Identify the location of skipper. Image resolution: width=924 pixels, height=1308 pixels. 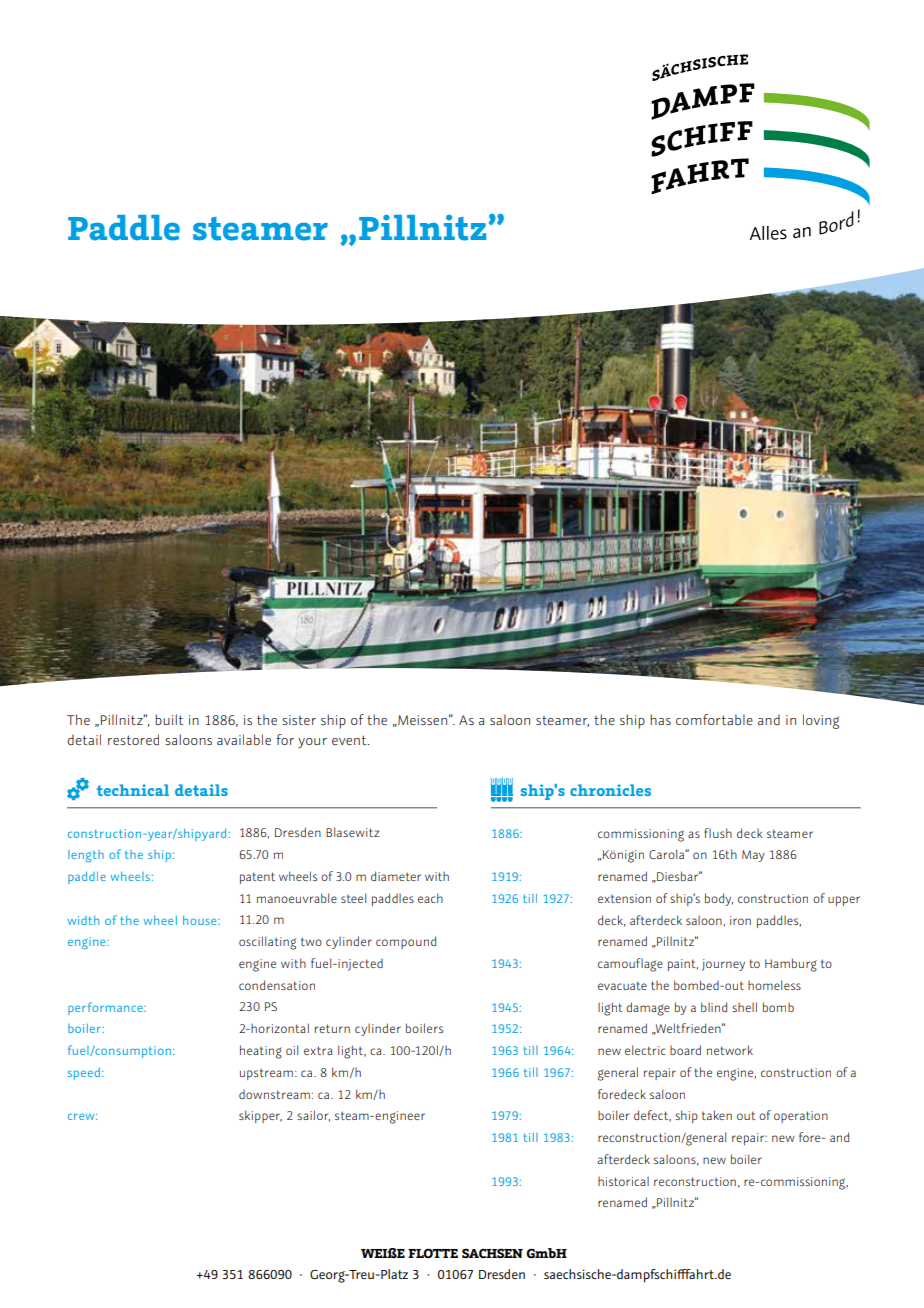
(260, 1116).
